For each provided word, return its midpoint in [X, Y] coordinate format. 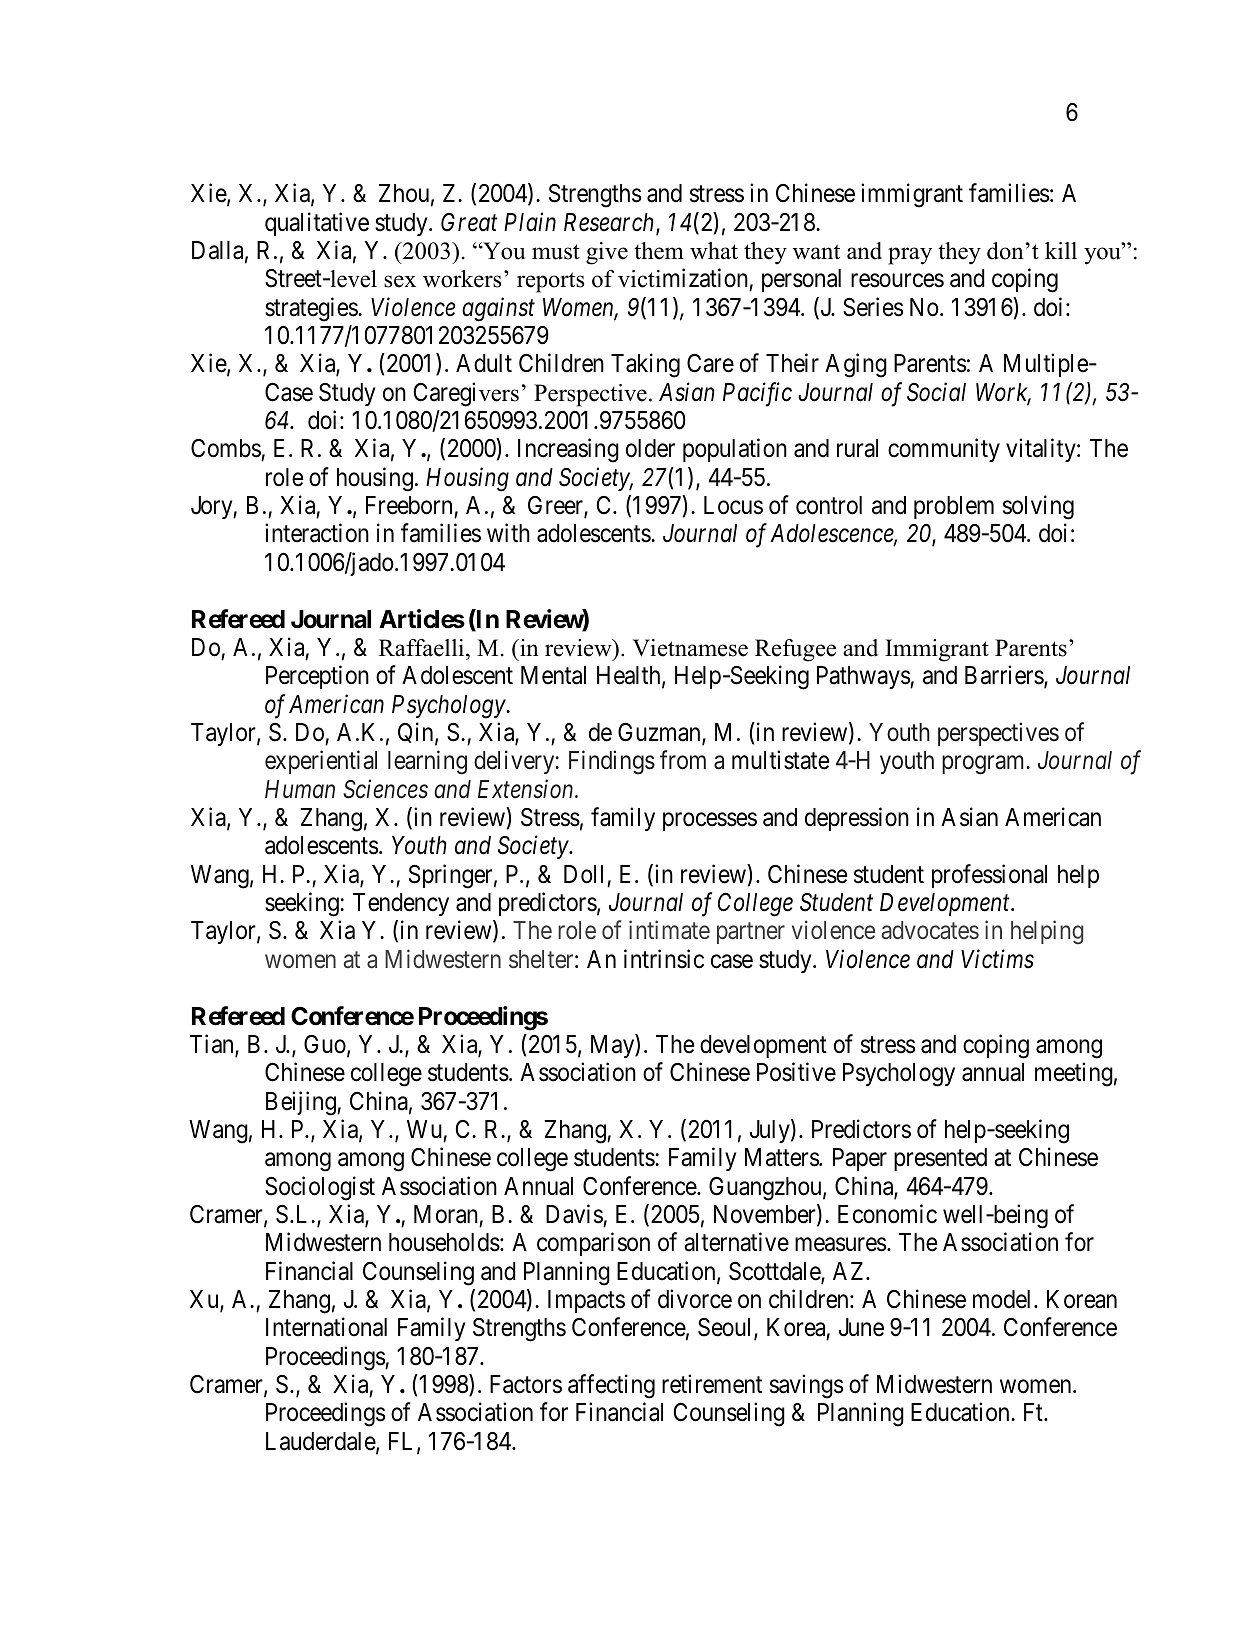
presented [940, 1159]
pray [910, 256]
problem [954, 507]
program [983, 765]
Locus [733, 505]
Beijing [302, 1103]
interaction [317, 533]
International [326, 1327]
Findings [612, 762]
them [659, 251]
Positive [796, 1072]
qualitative [317, 224]
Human [300, 789]
